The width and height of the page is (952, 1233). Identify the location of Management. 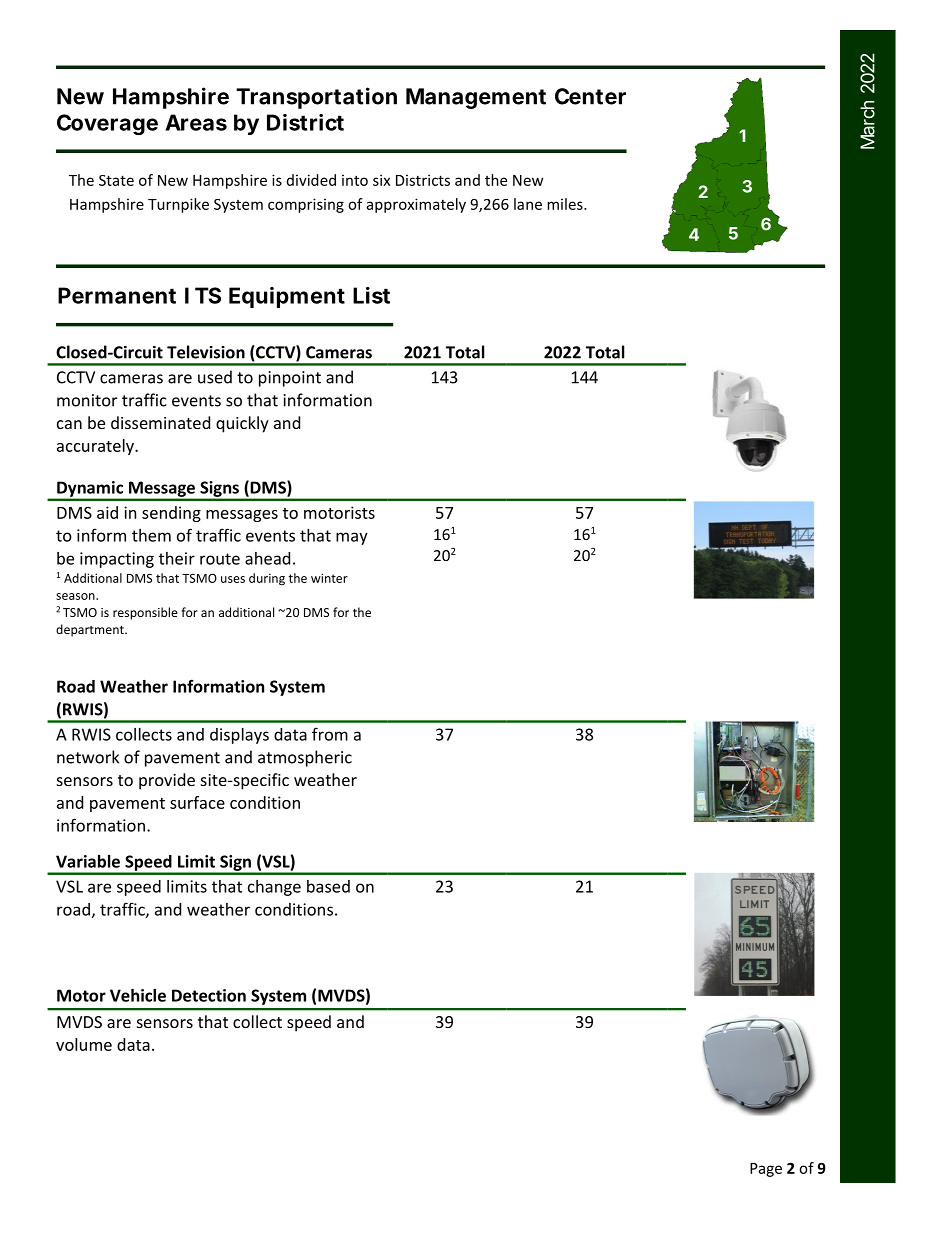
(476, 98).
